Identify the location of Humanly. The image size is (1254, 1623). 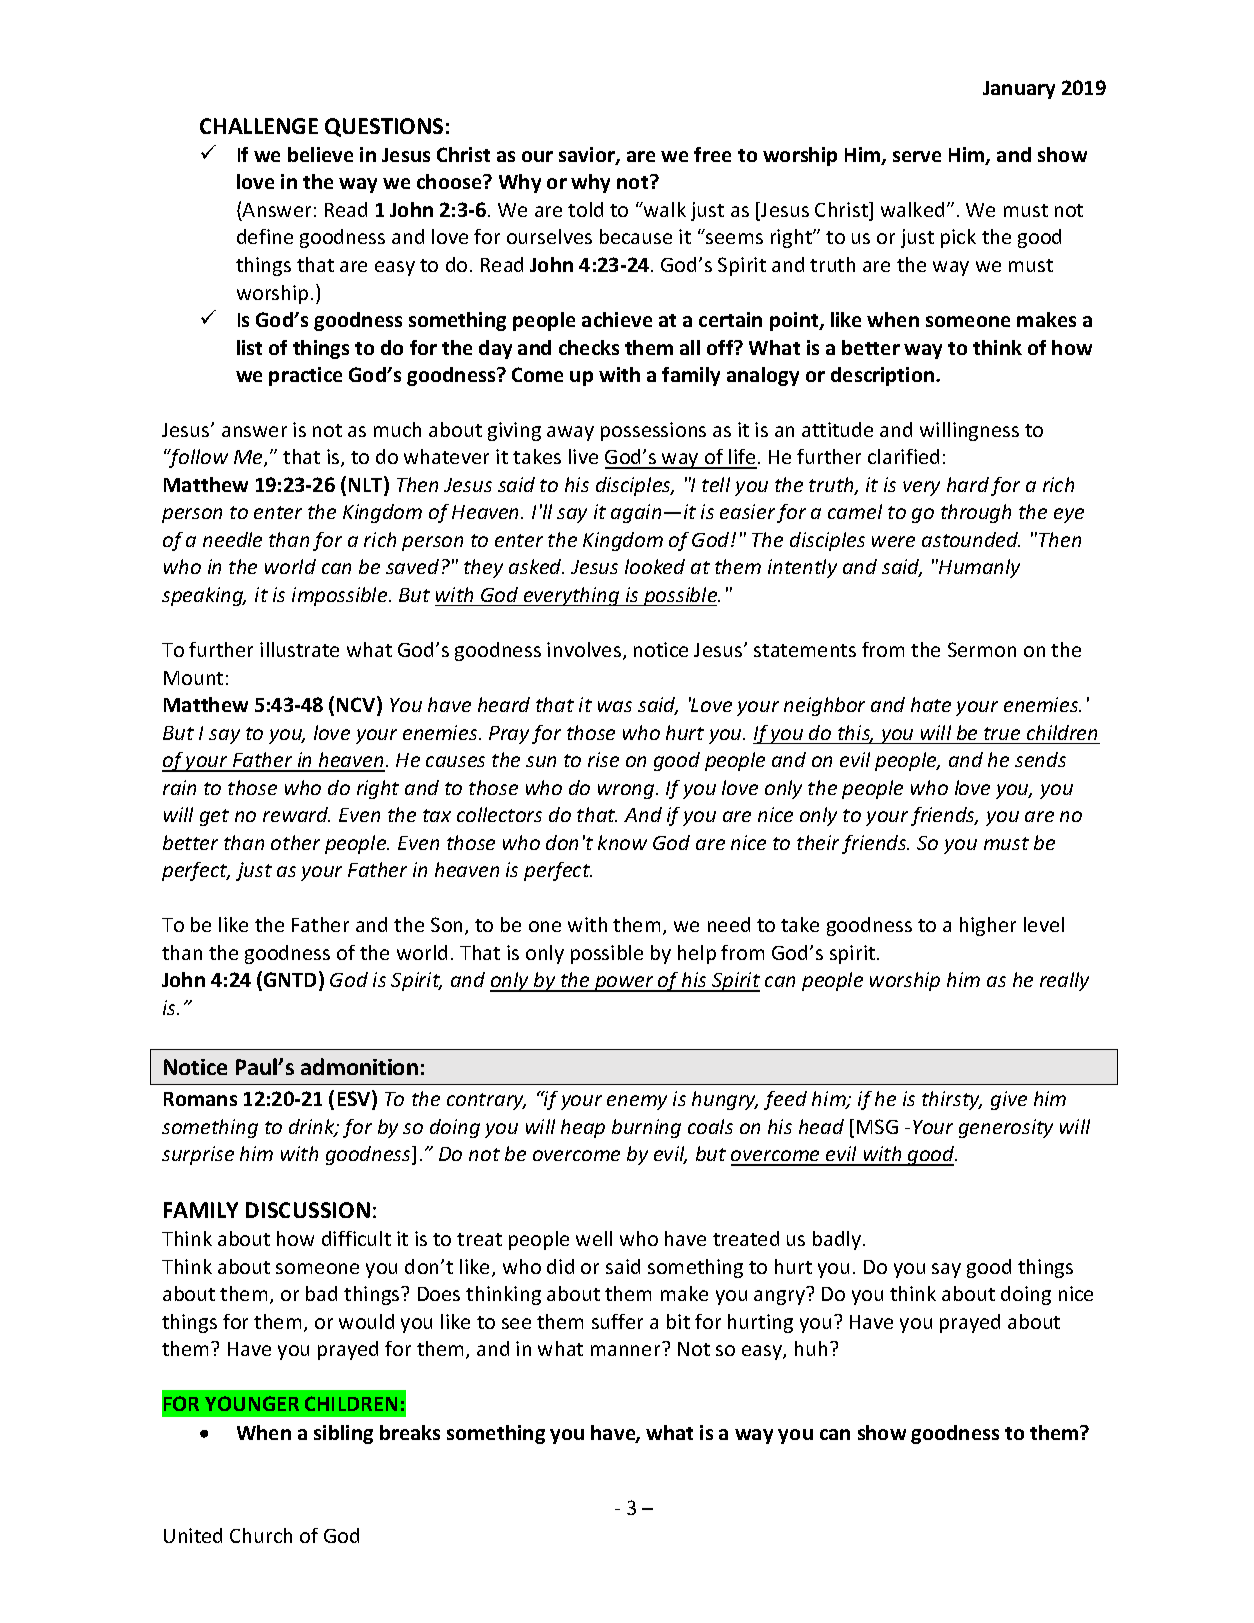
(978, 568).
